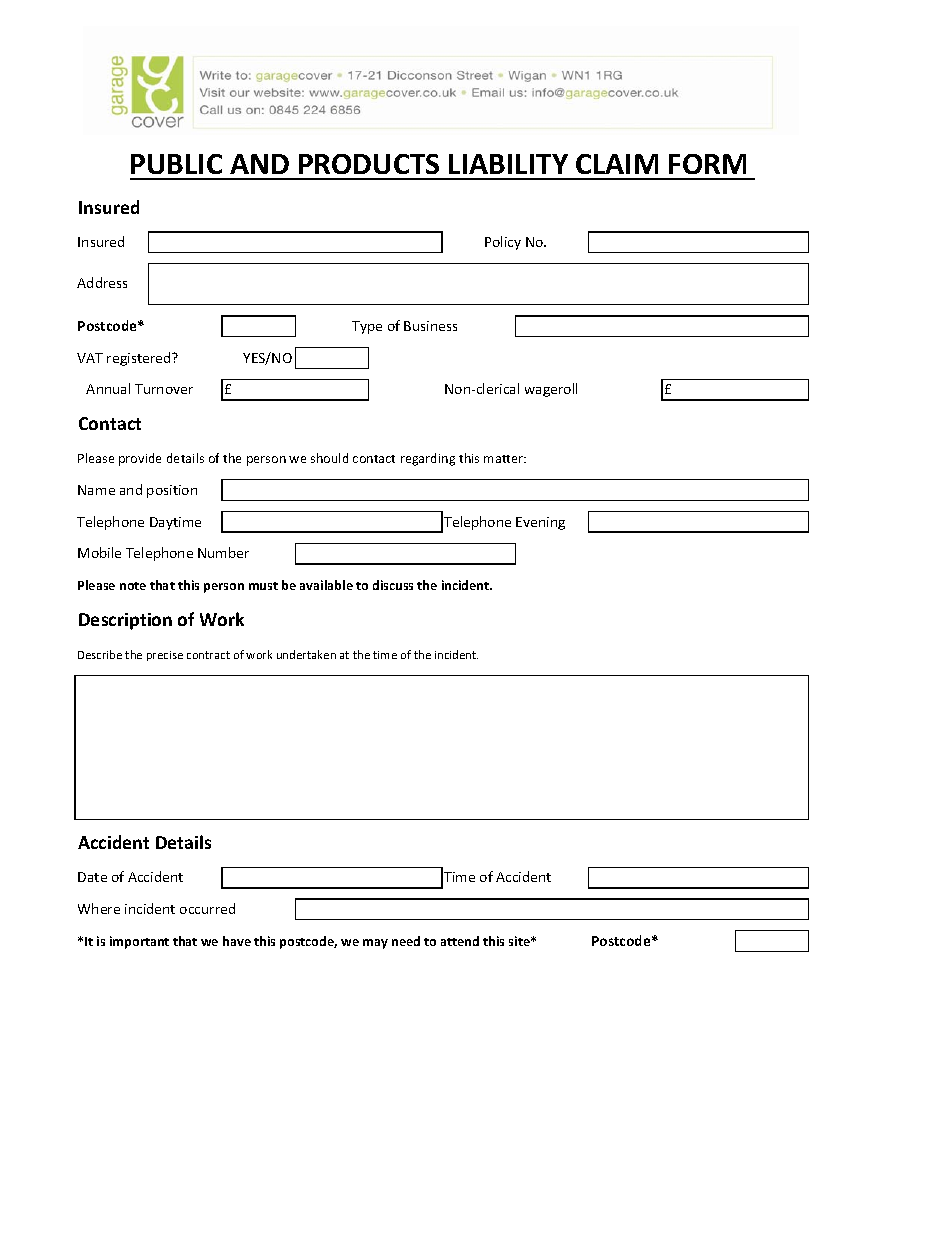 The image size is (952, 1233). What do you see at coordinates (140, 459) in the screenshot?
I see `provide` at bounding box center [140, 459].
